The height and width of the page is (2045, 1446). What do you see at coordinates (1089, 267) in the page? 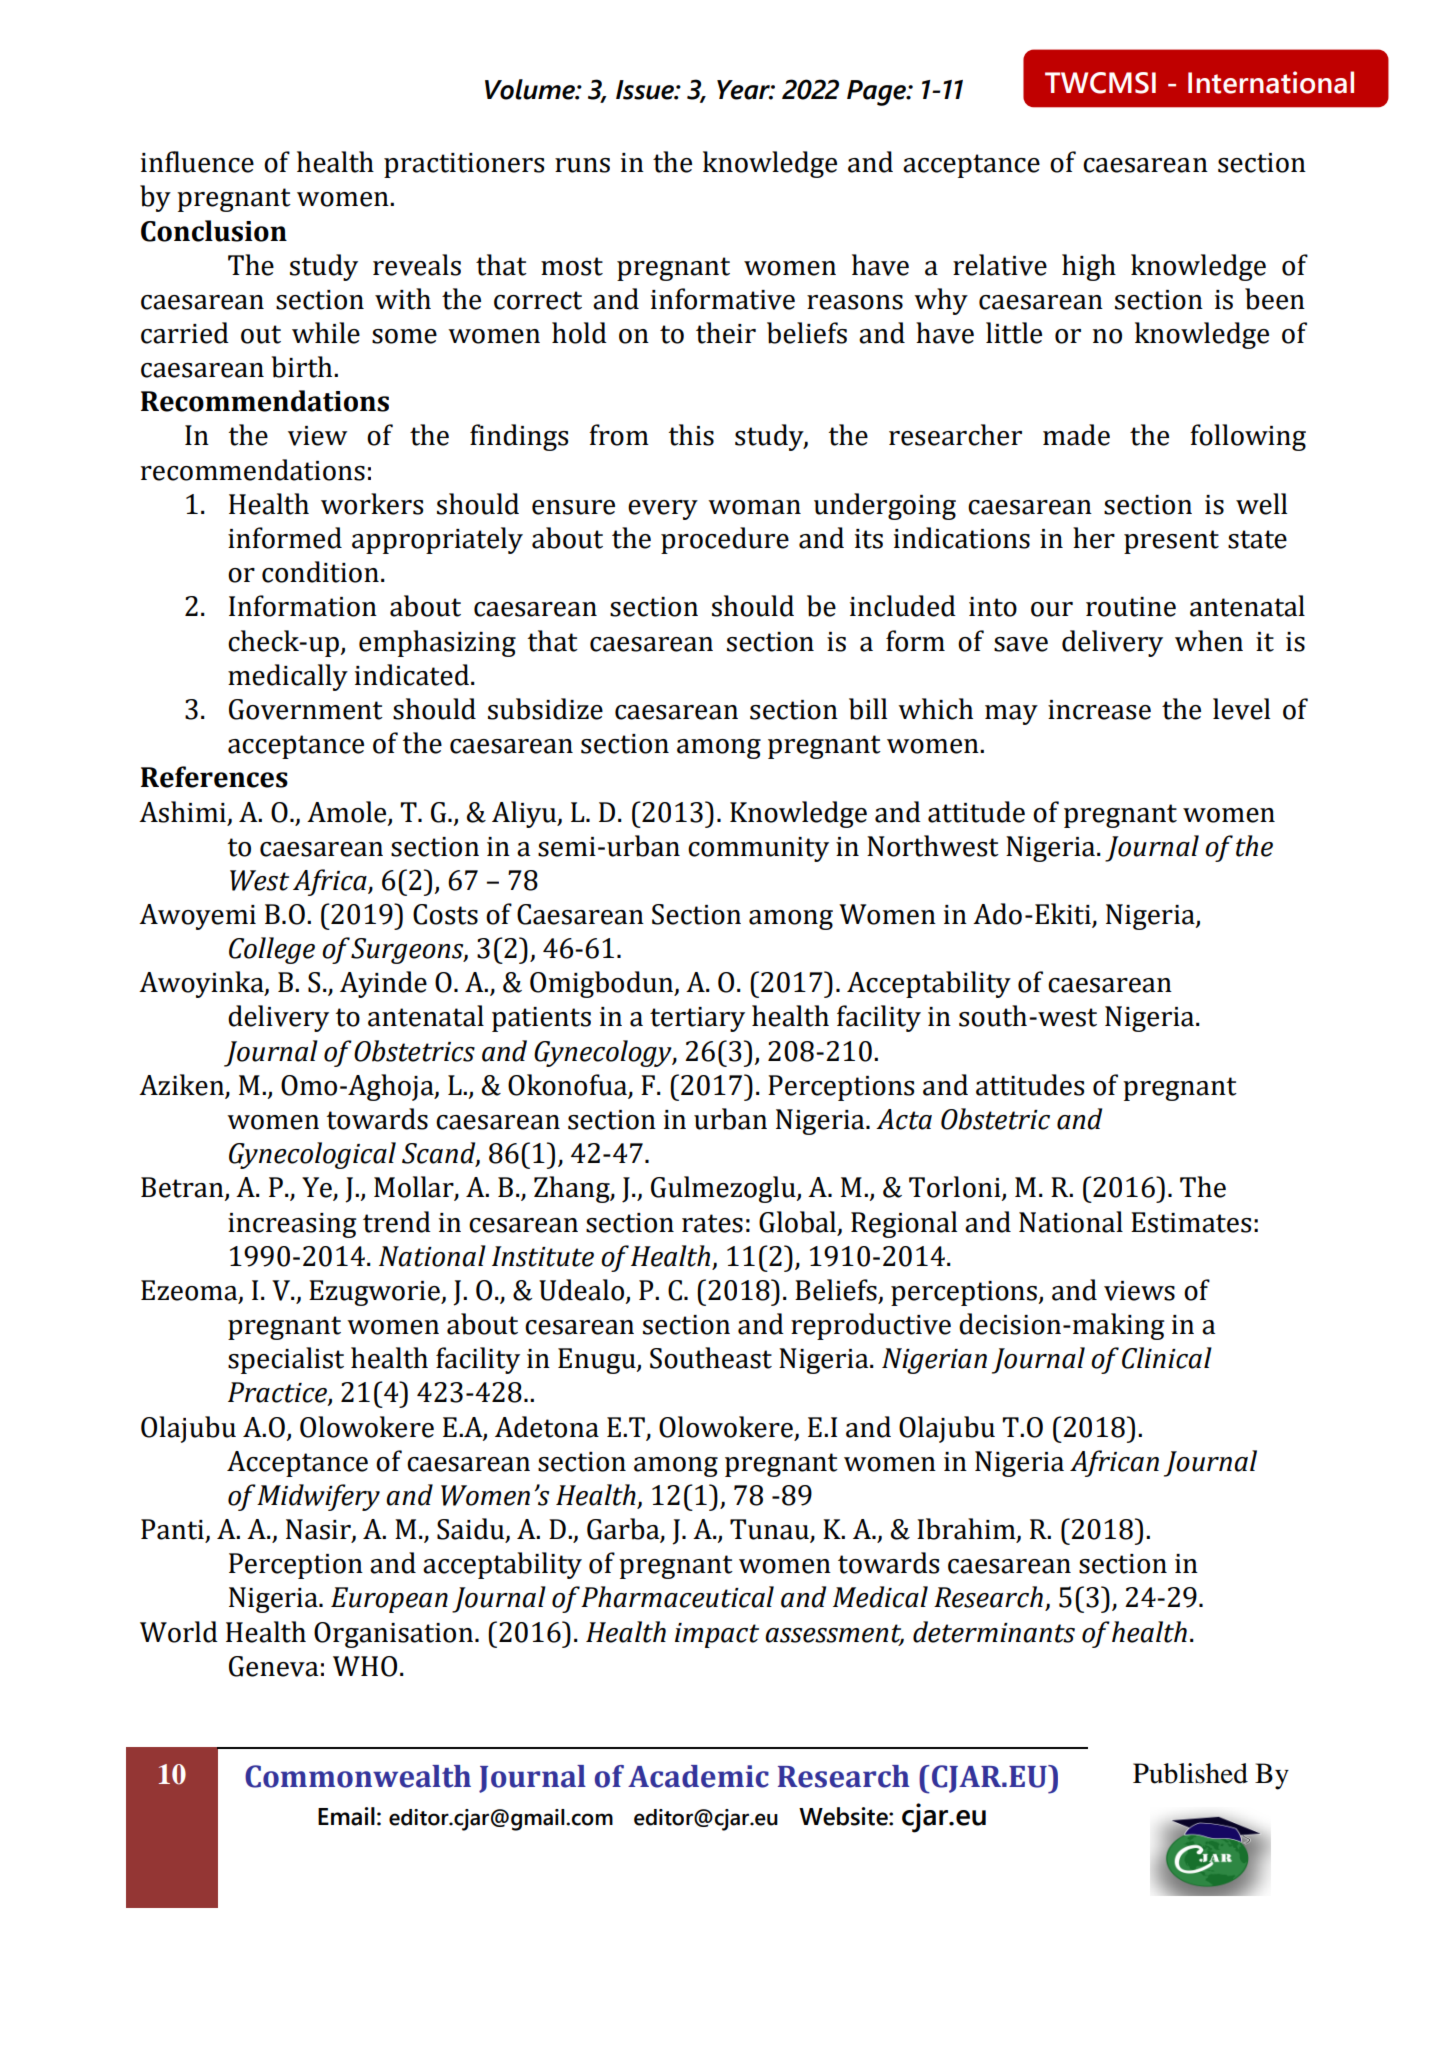
I see `high` at bounding box center [1089, 267].
